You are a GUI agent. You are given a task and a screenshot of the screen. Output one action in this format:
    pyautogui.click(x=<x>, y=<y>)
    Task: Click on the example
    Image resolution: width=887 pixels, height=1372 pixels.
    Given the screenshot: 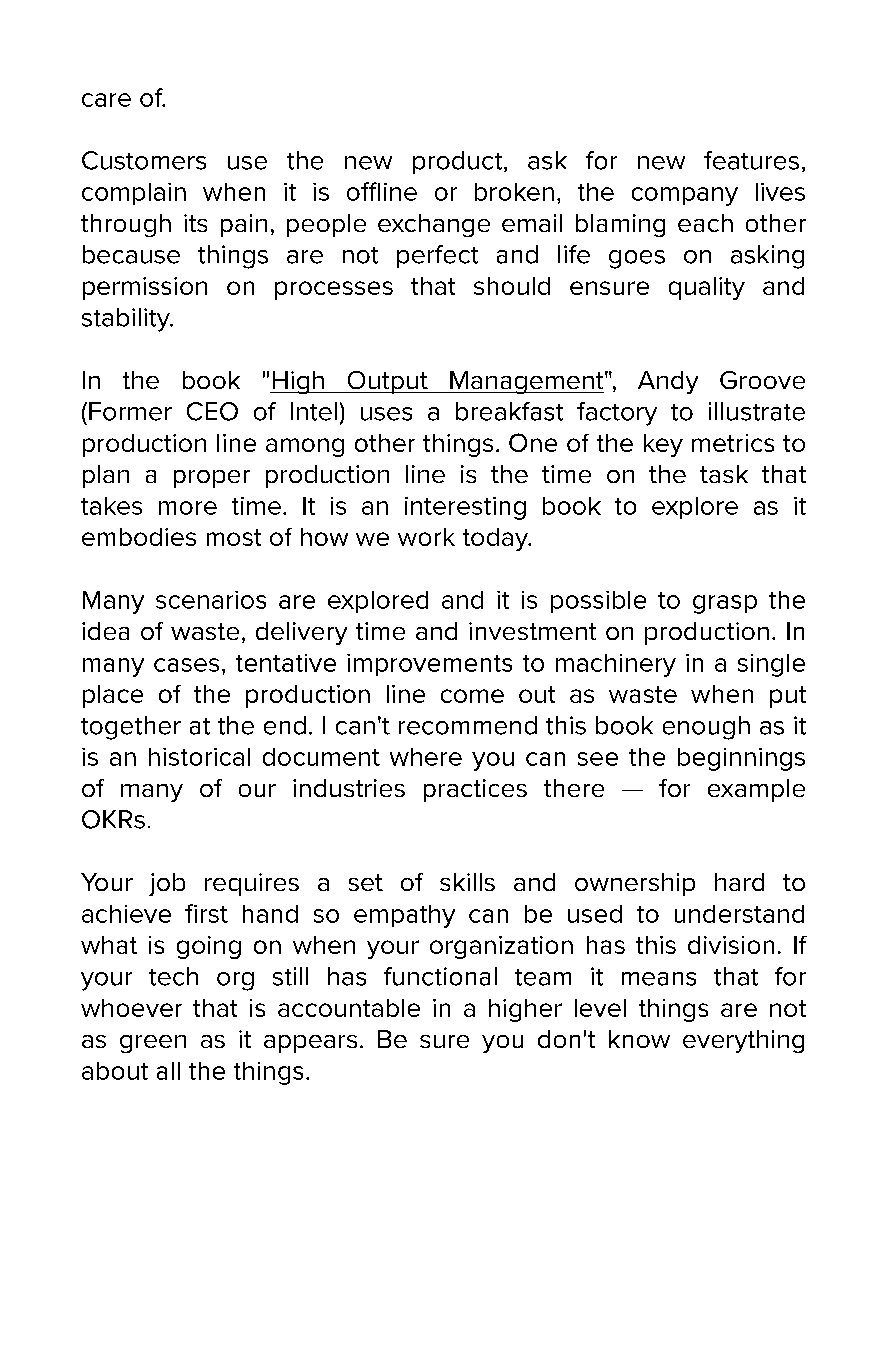 What is the action you would take?
    pyautogui.click(x=756, y=790)
